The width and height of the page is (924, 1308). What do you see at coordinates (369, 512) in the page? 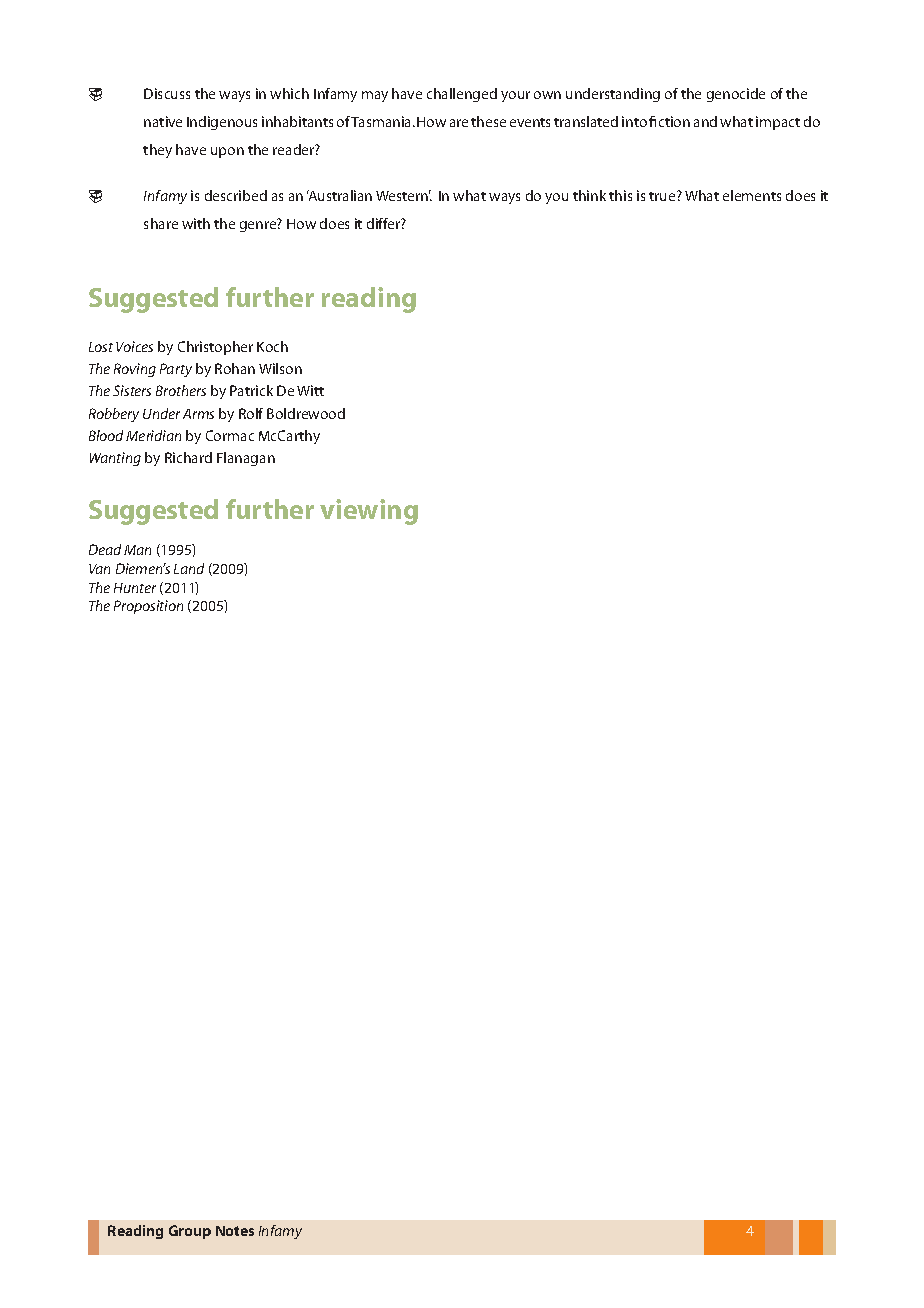
I see `viewing` at bounding box center [369, 512].
